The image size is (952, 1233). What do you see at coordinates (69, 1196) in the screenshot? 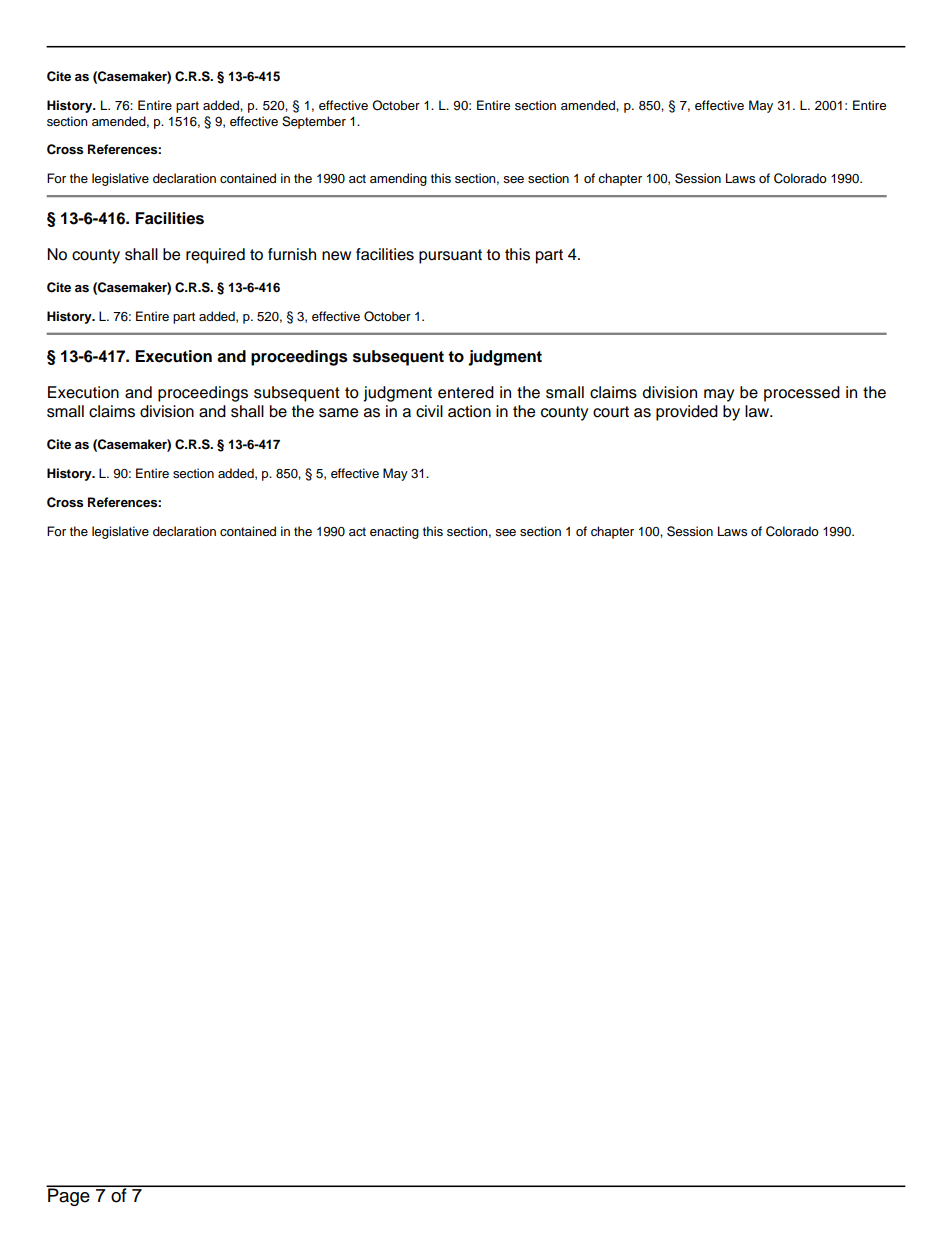
I see `Page` at bounding box center [69, 1196].
